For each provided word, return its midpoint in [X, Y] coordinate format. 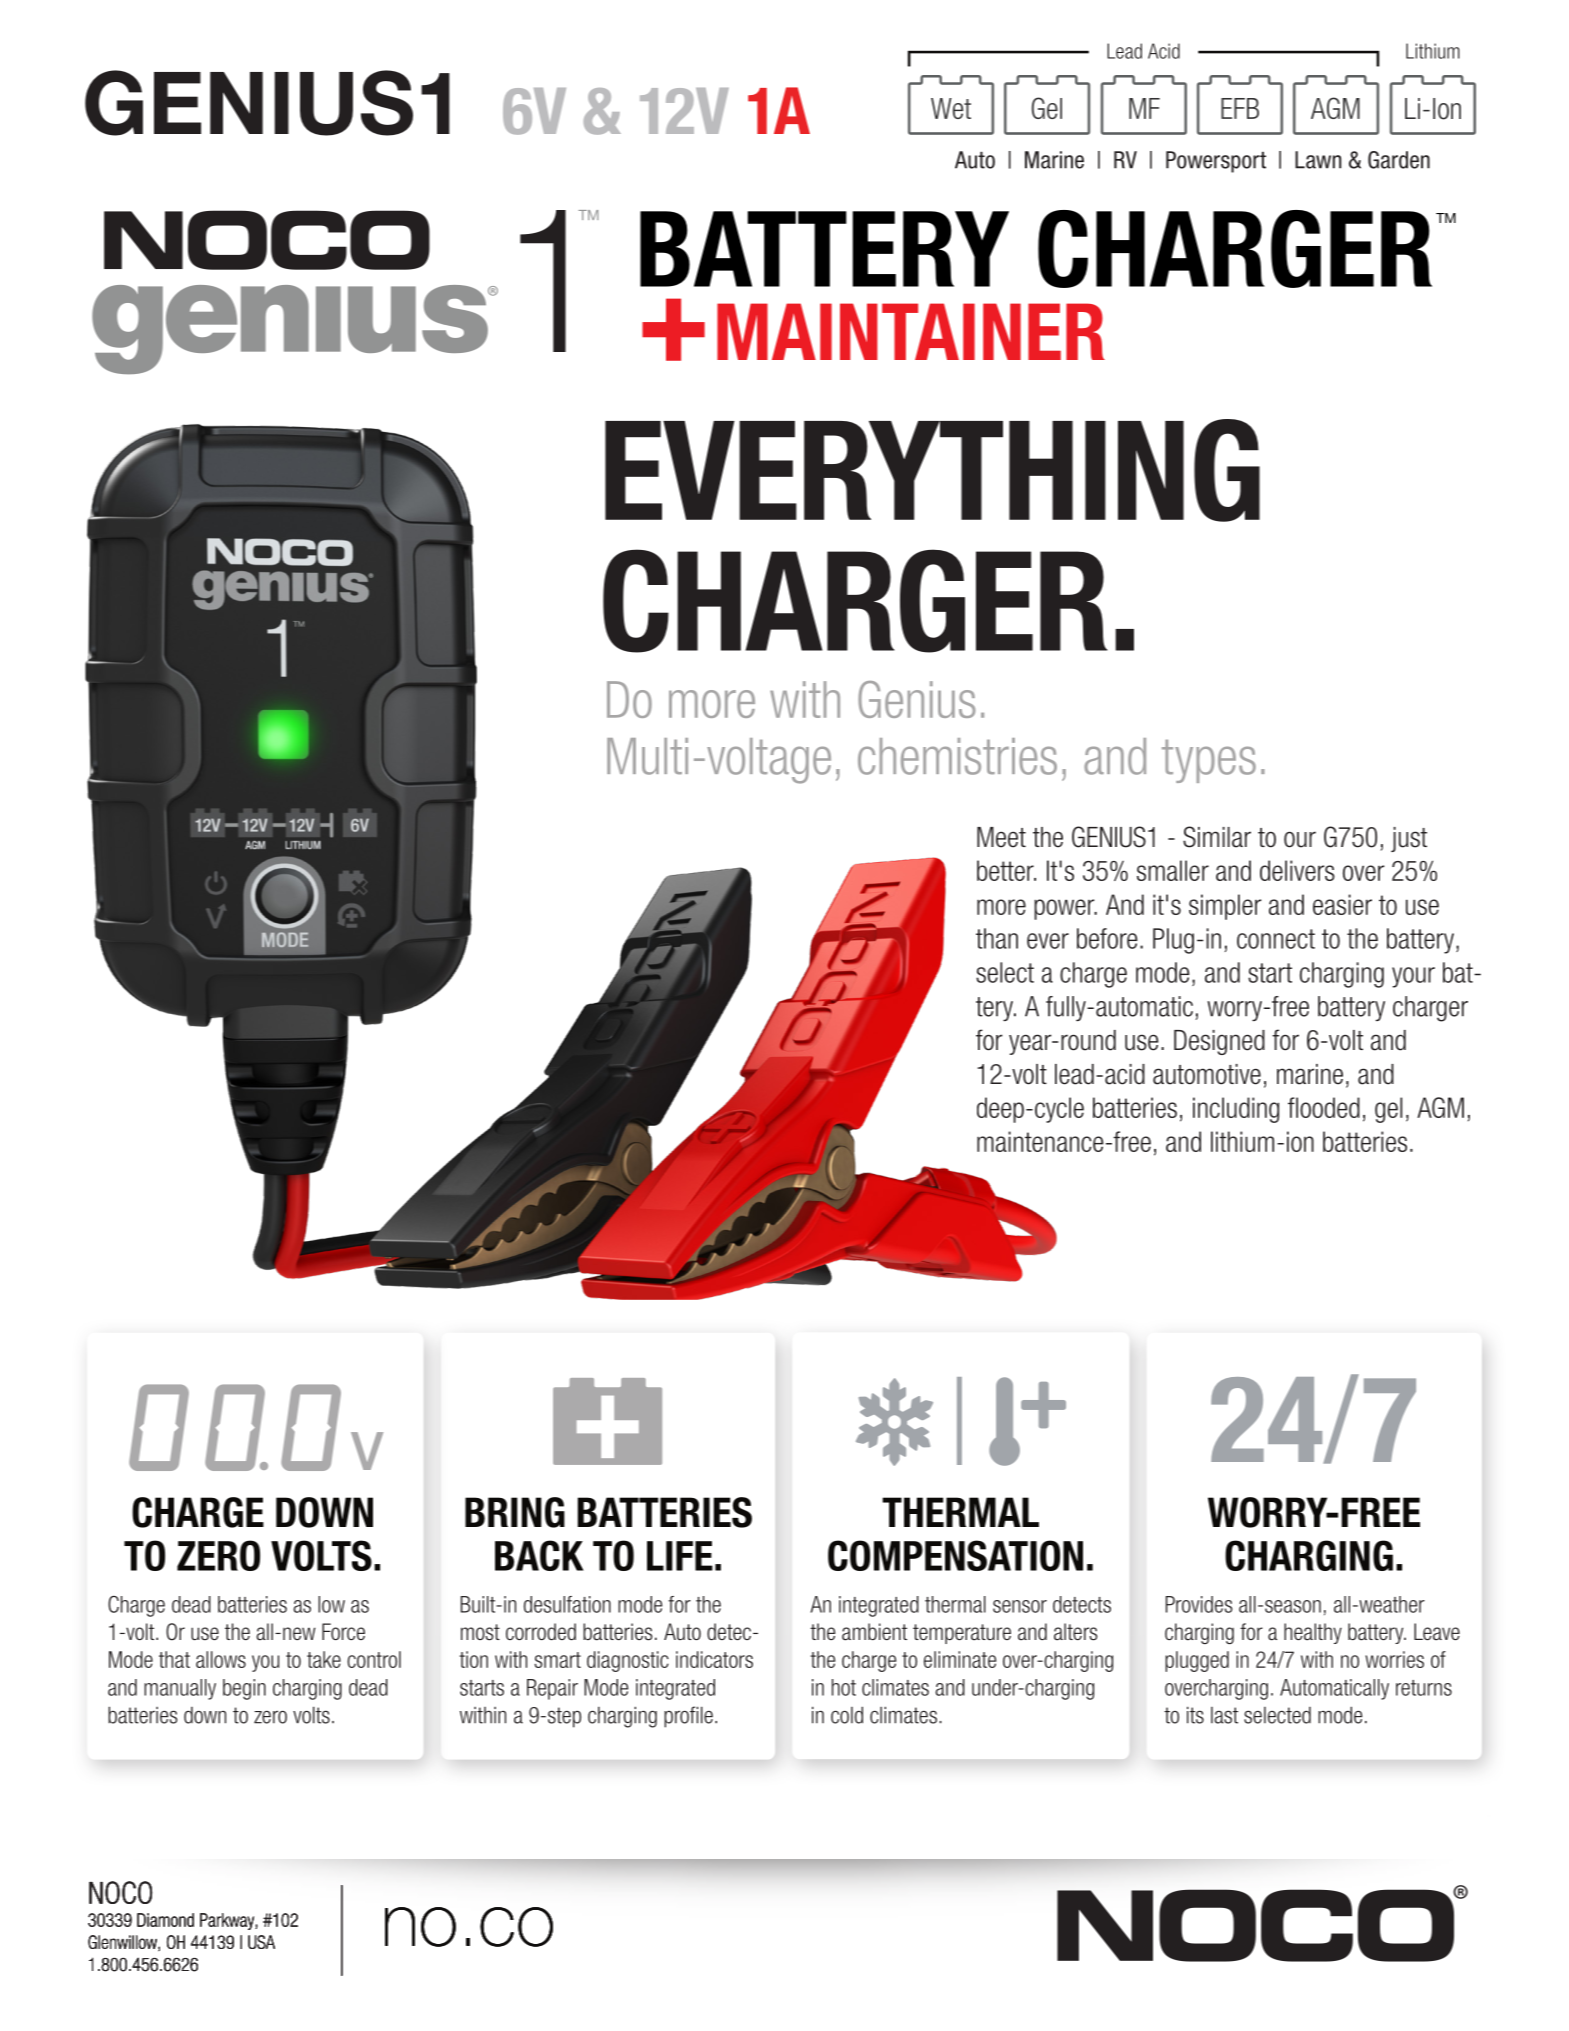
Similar [1217, 837]
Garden [1399, 160]
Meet [1001, 837]
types [1209, 761]
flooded [1324, 1107]
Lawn [1318, 160]
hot [844, 1687]
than [997, 938]
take [324, 1659]
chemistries [957, 756]
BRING [515, 1512]
